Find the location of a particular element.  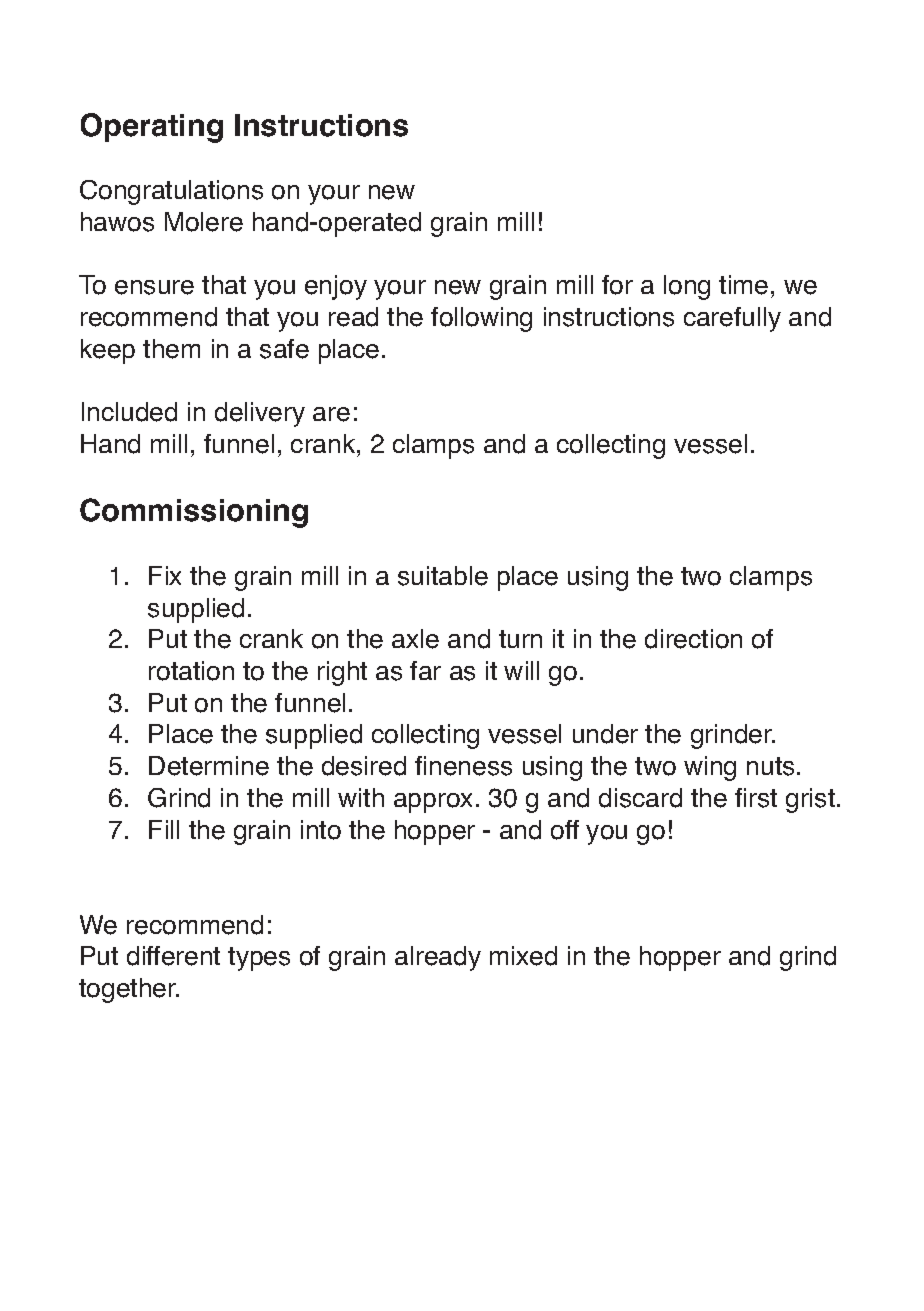

enjoy is located at coordinates (336, 287).
